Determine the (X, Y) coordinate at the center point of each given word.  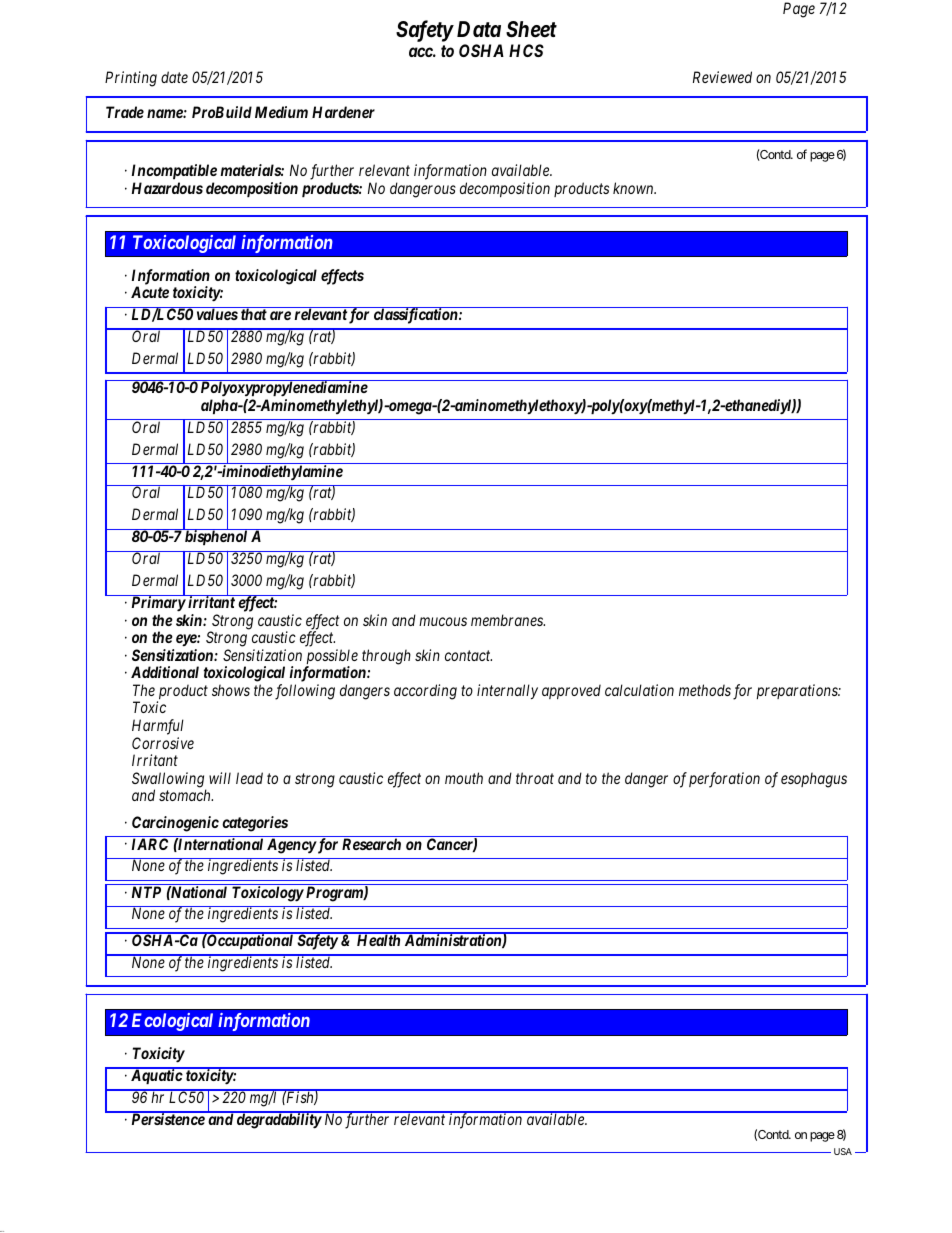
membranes (508, 620)
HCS (526, 50)
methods (705, 690)
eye (187, 642)
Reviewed (722, 77)
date (174, 77)
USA (843, 1151)
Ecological (172, 1022)
